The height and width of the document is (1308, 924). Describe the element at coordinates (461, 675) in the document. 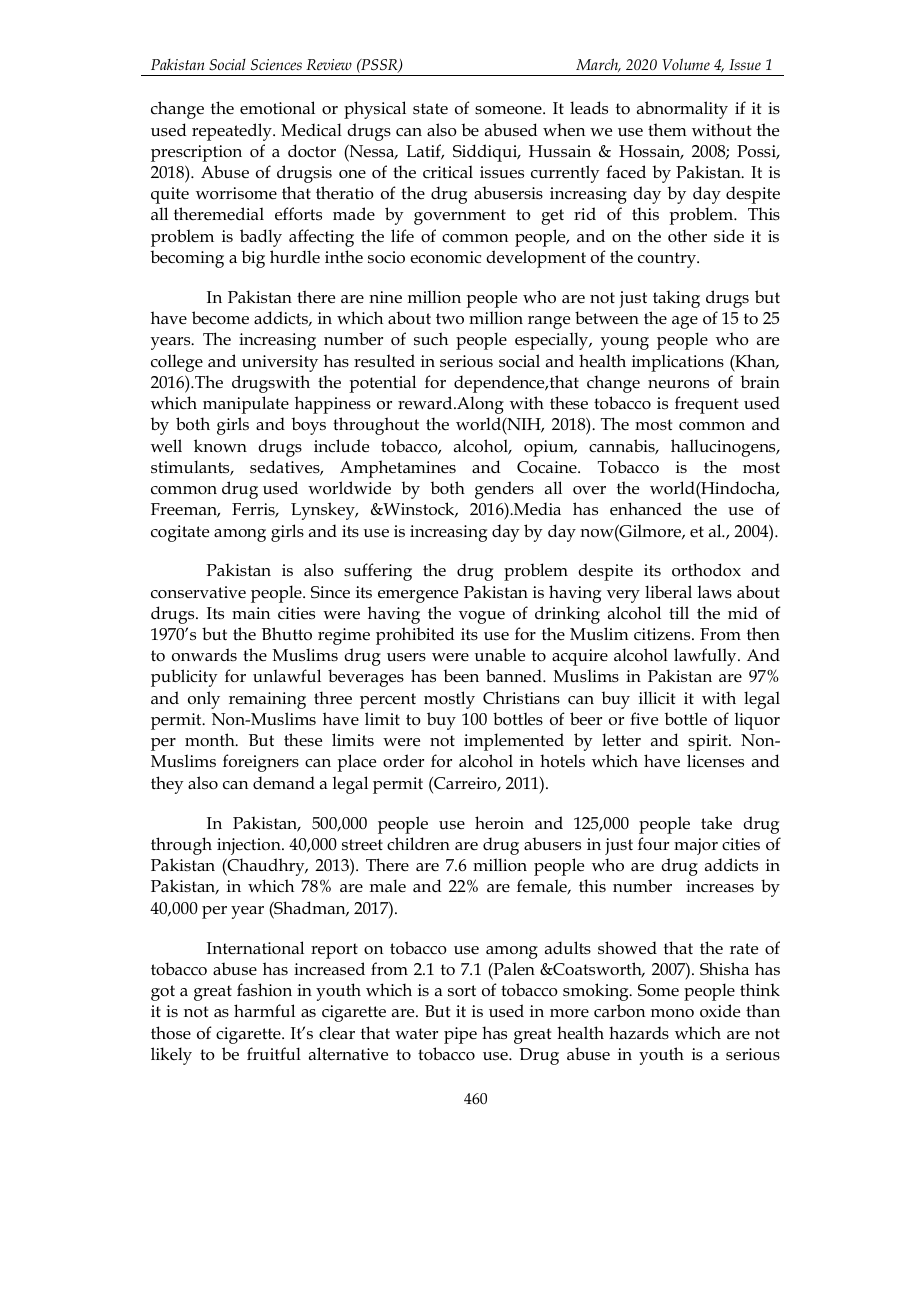

I see `been` at that location.
